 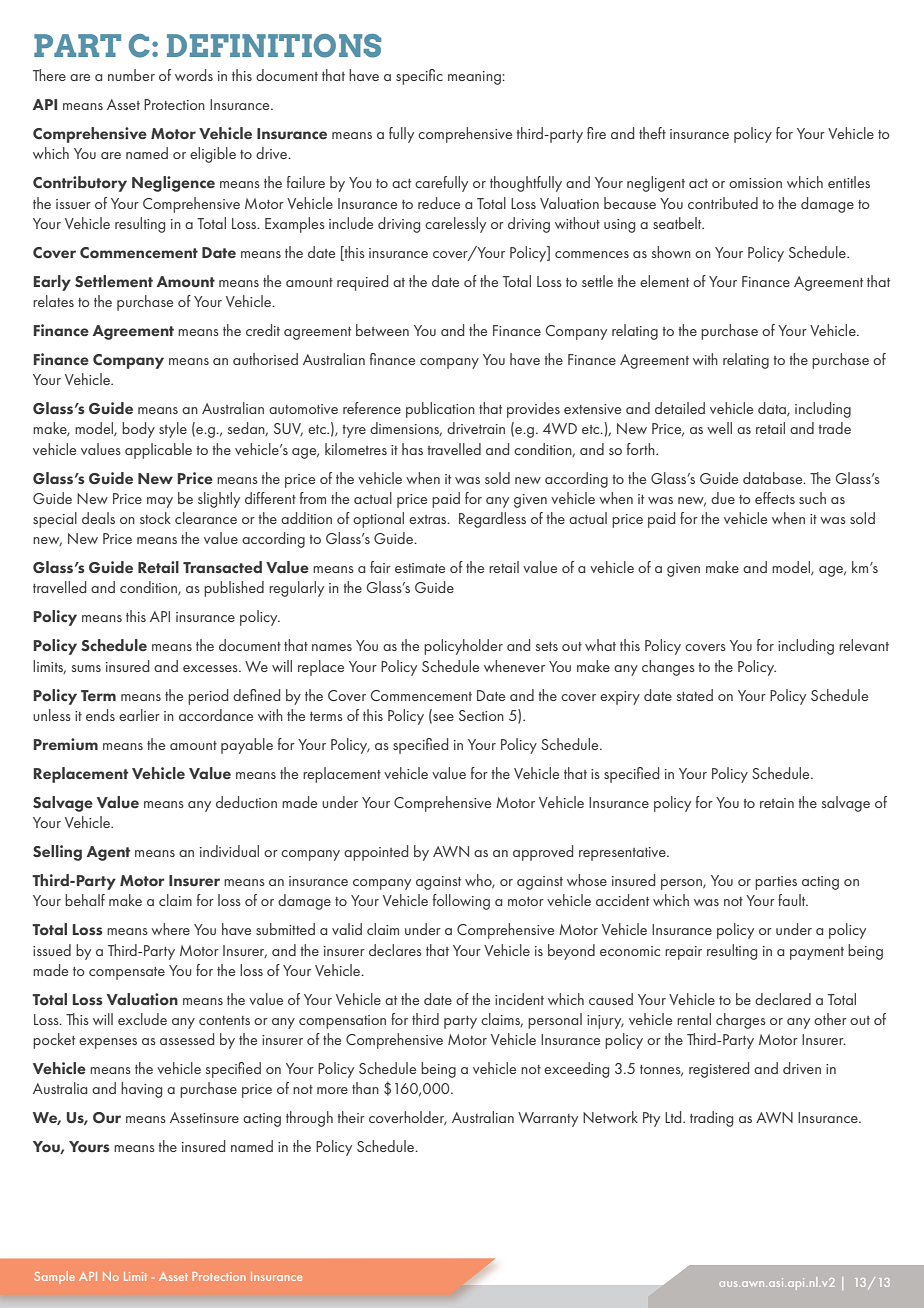 I want to click on Sample, so click(x=55, y=1277).
